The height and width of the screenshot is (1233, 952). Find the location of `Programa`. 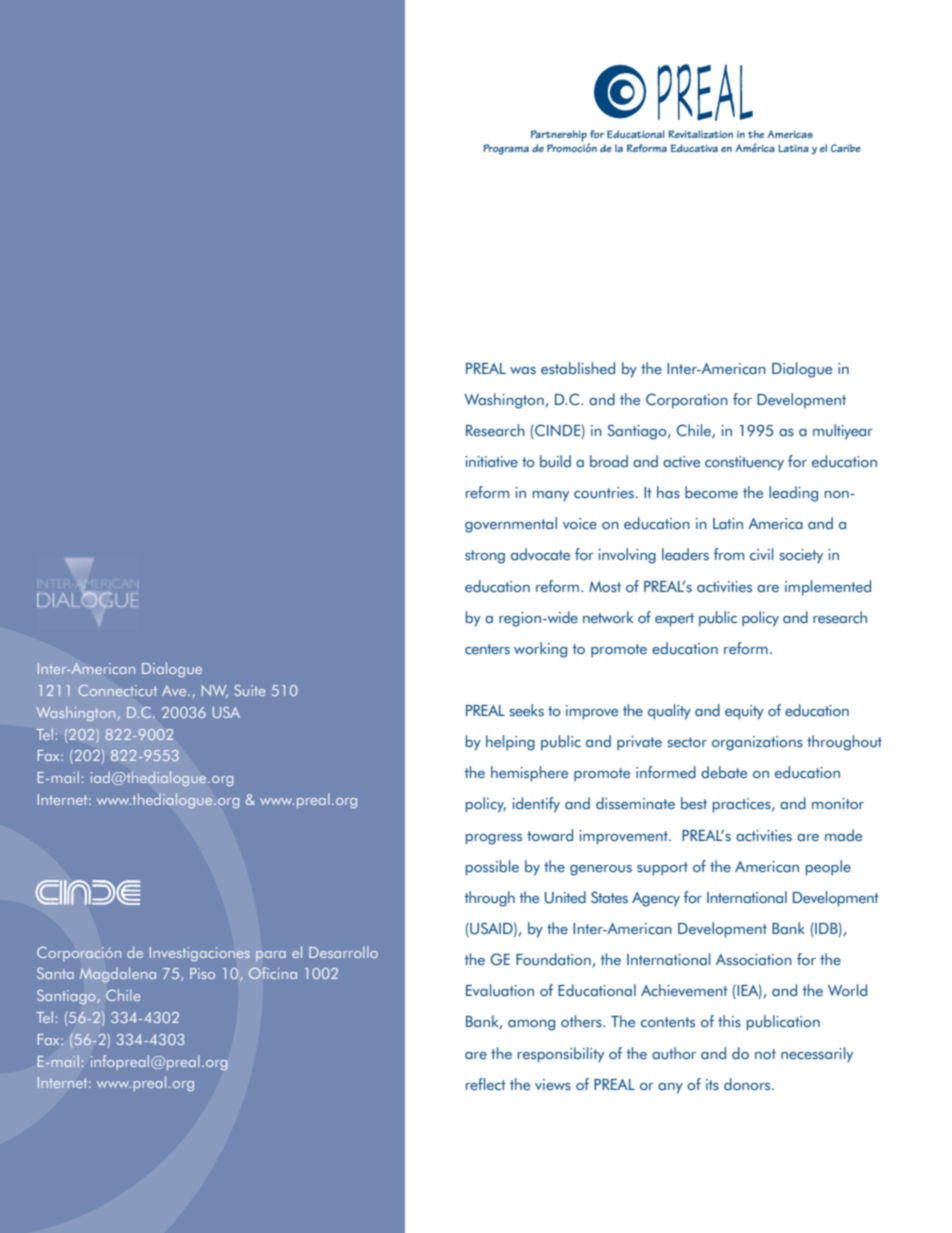

Programa is located at coordinates (506, 149).
